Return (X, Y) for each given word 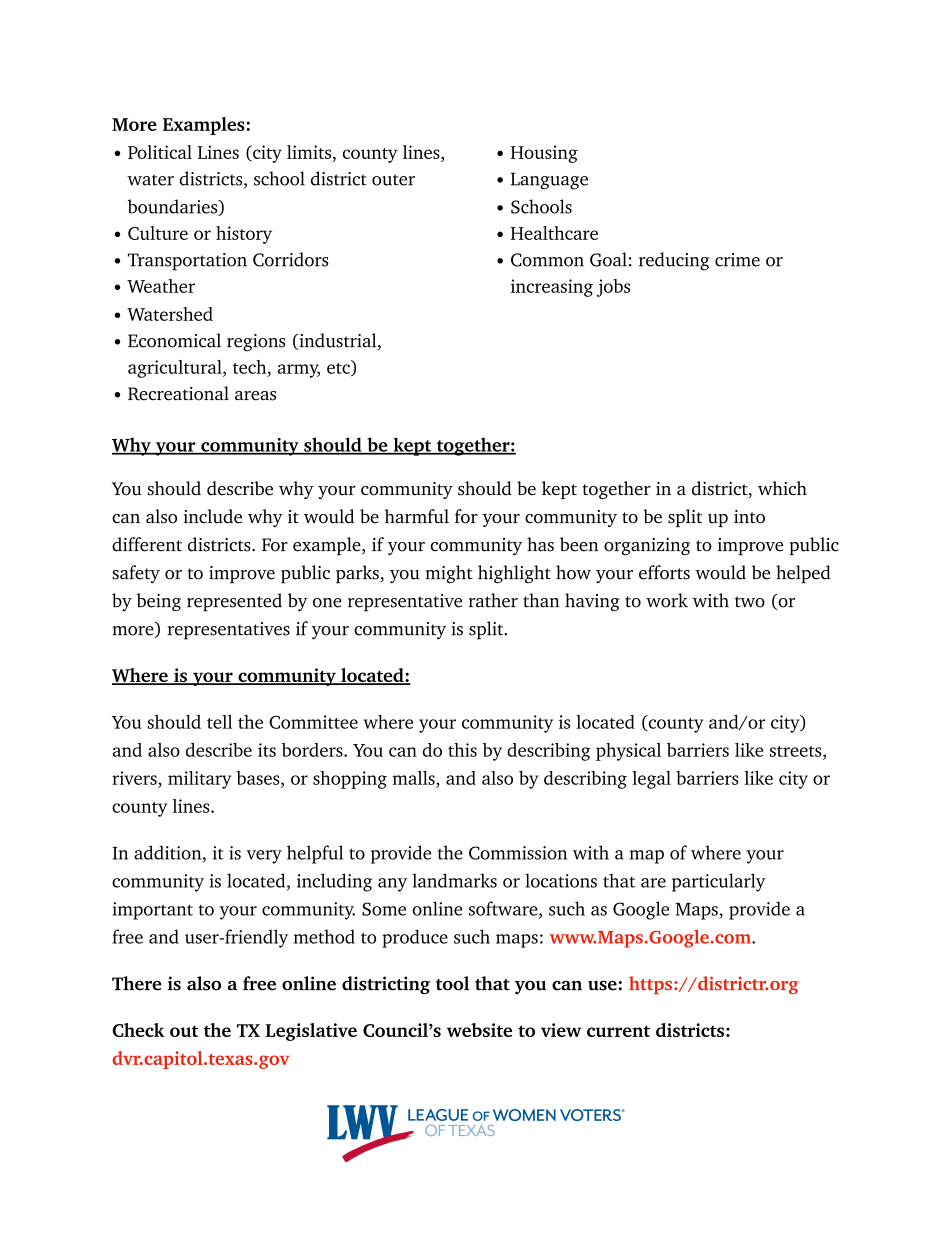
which (782, 488)
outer (393, 180)
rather (493, 600)
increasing (552, 288)
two (750, 602)
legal (651, 780)
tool (452, 983)
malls (415, 778)
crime (737, 260)
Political (160, 152)
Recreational (178, 393)
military (200, 780)
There (137, 983)
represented (234, 602)
